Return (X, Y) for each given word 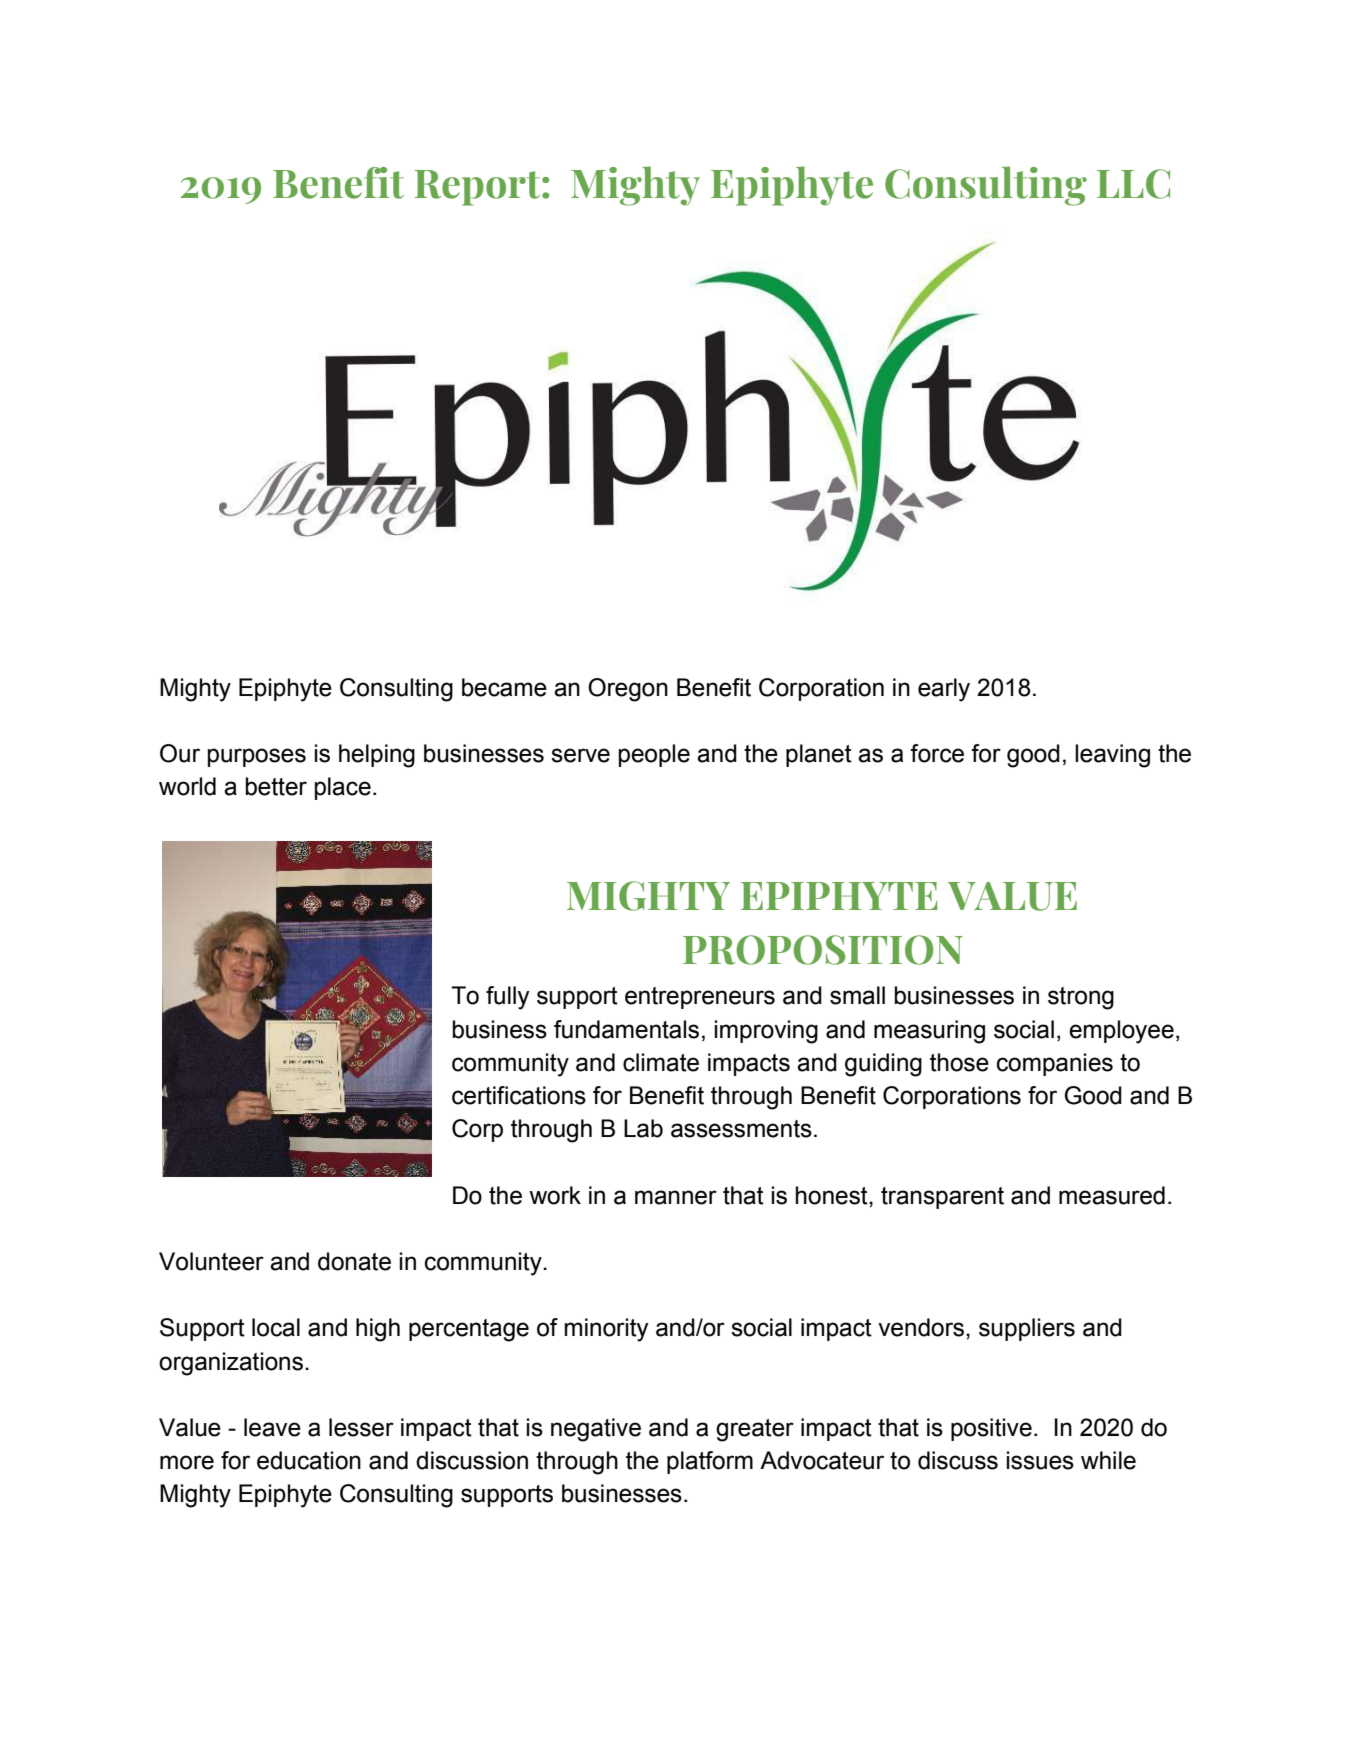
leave (272, 1427)
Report (479, 188)
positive (991, 1429)
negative (596, 1430)
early (944, 690)
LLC (1133, 184)
